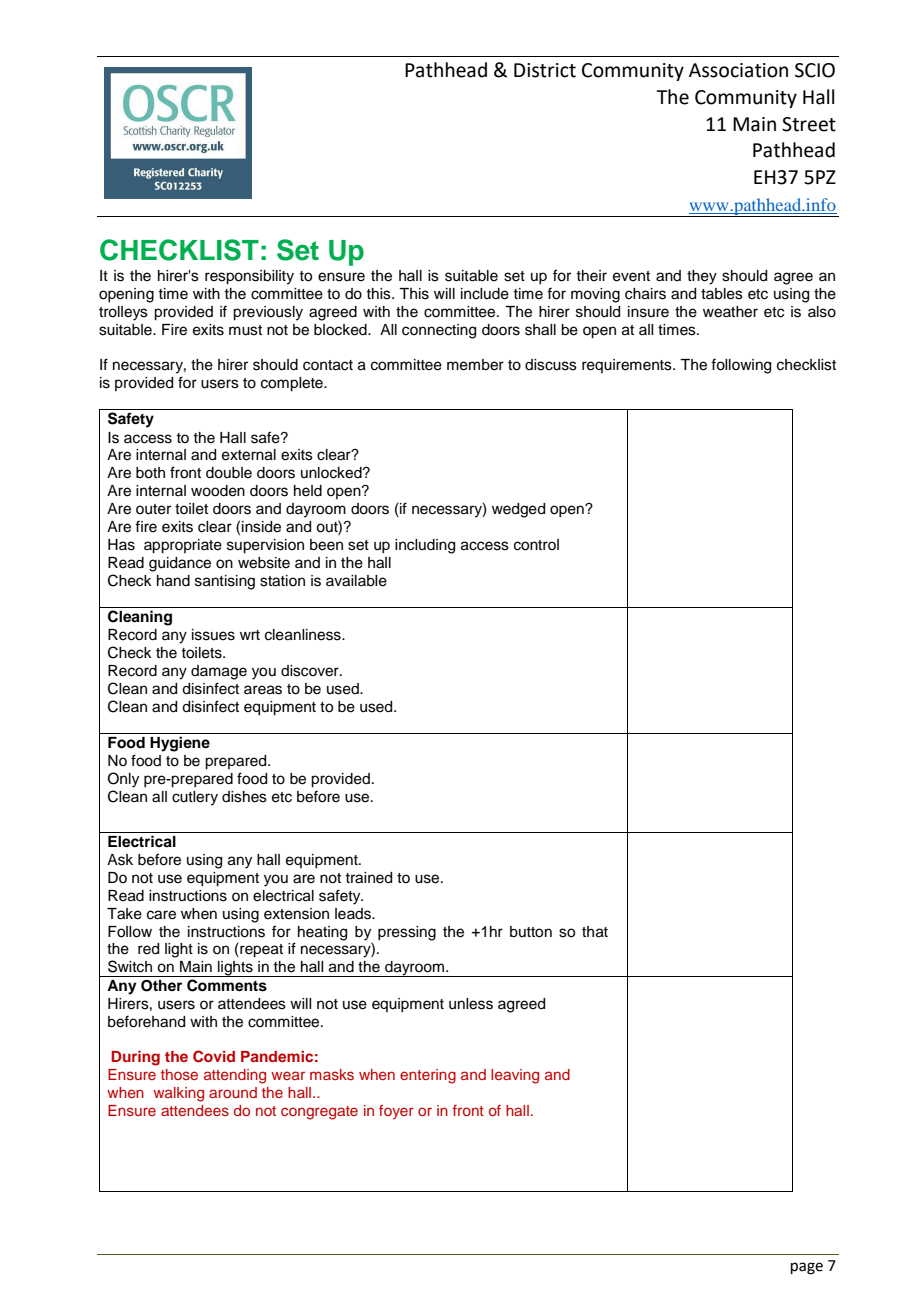 The height and width of the screenshot is (1309, 924). I want to click on walking, so click(178, 1094).
